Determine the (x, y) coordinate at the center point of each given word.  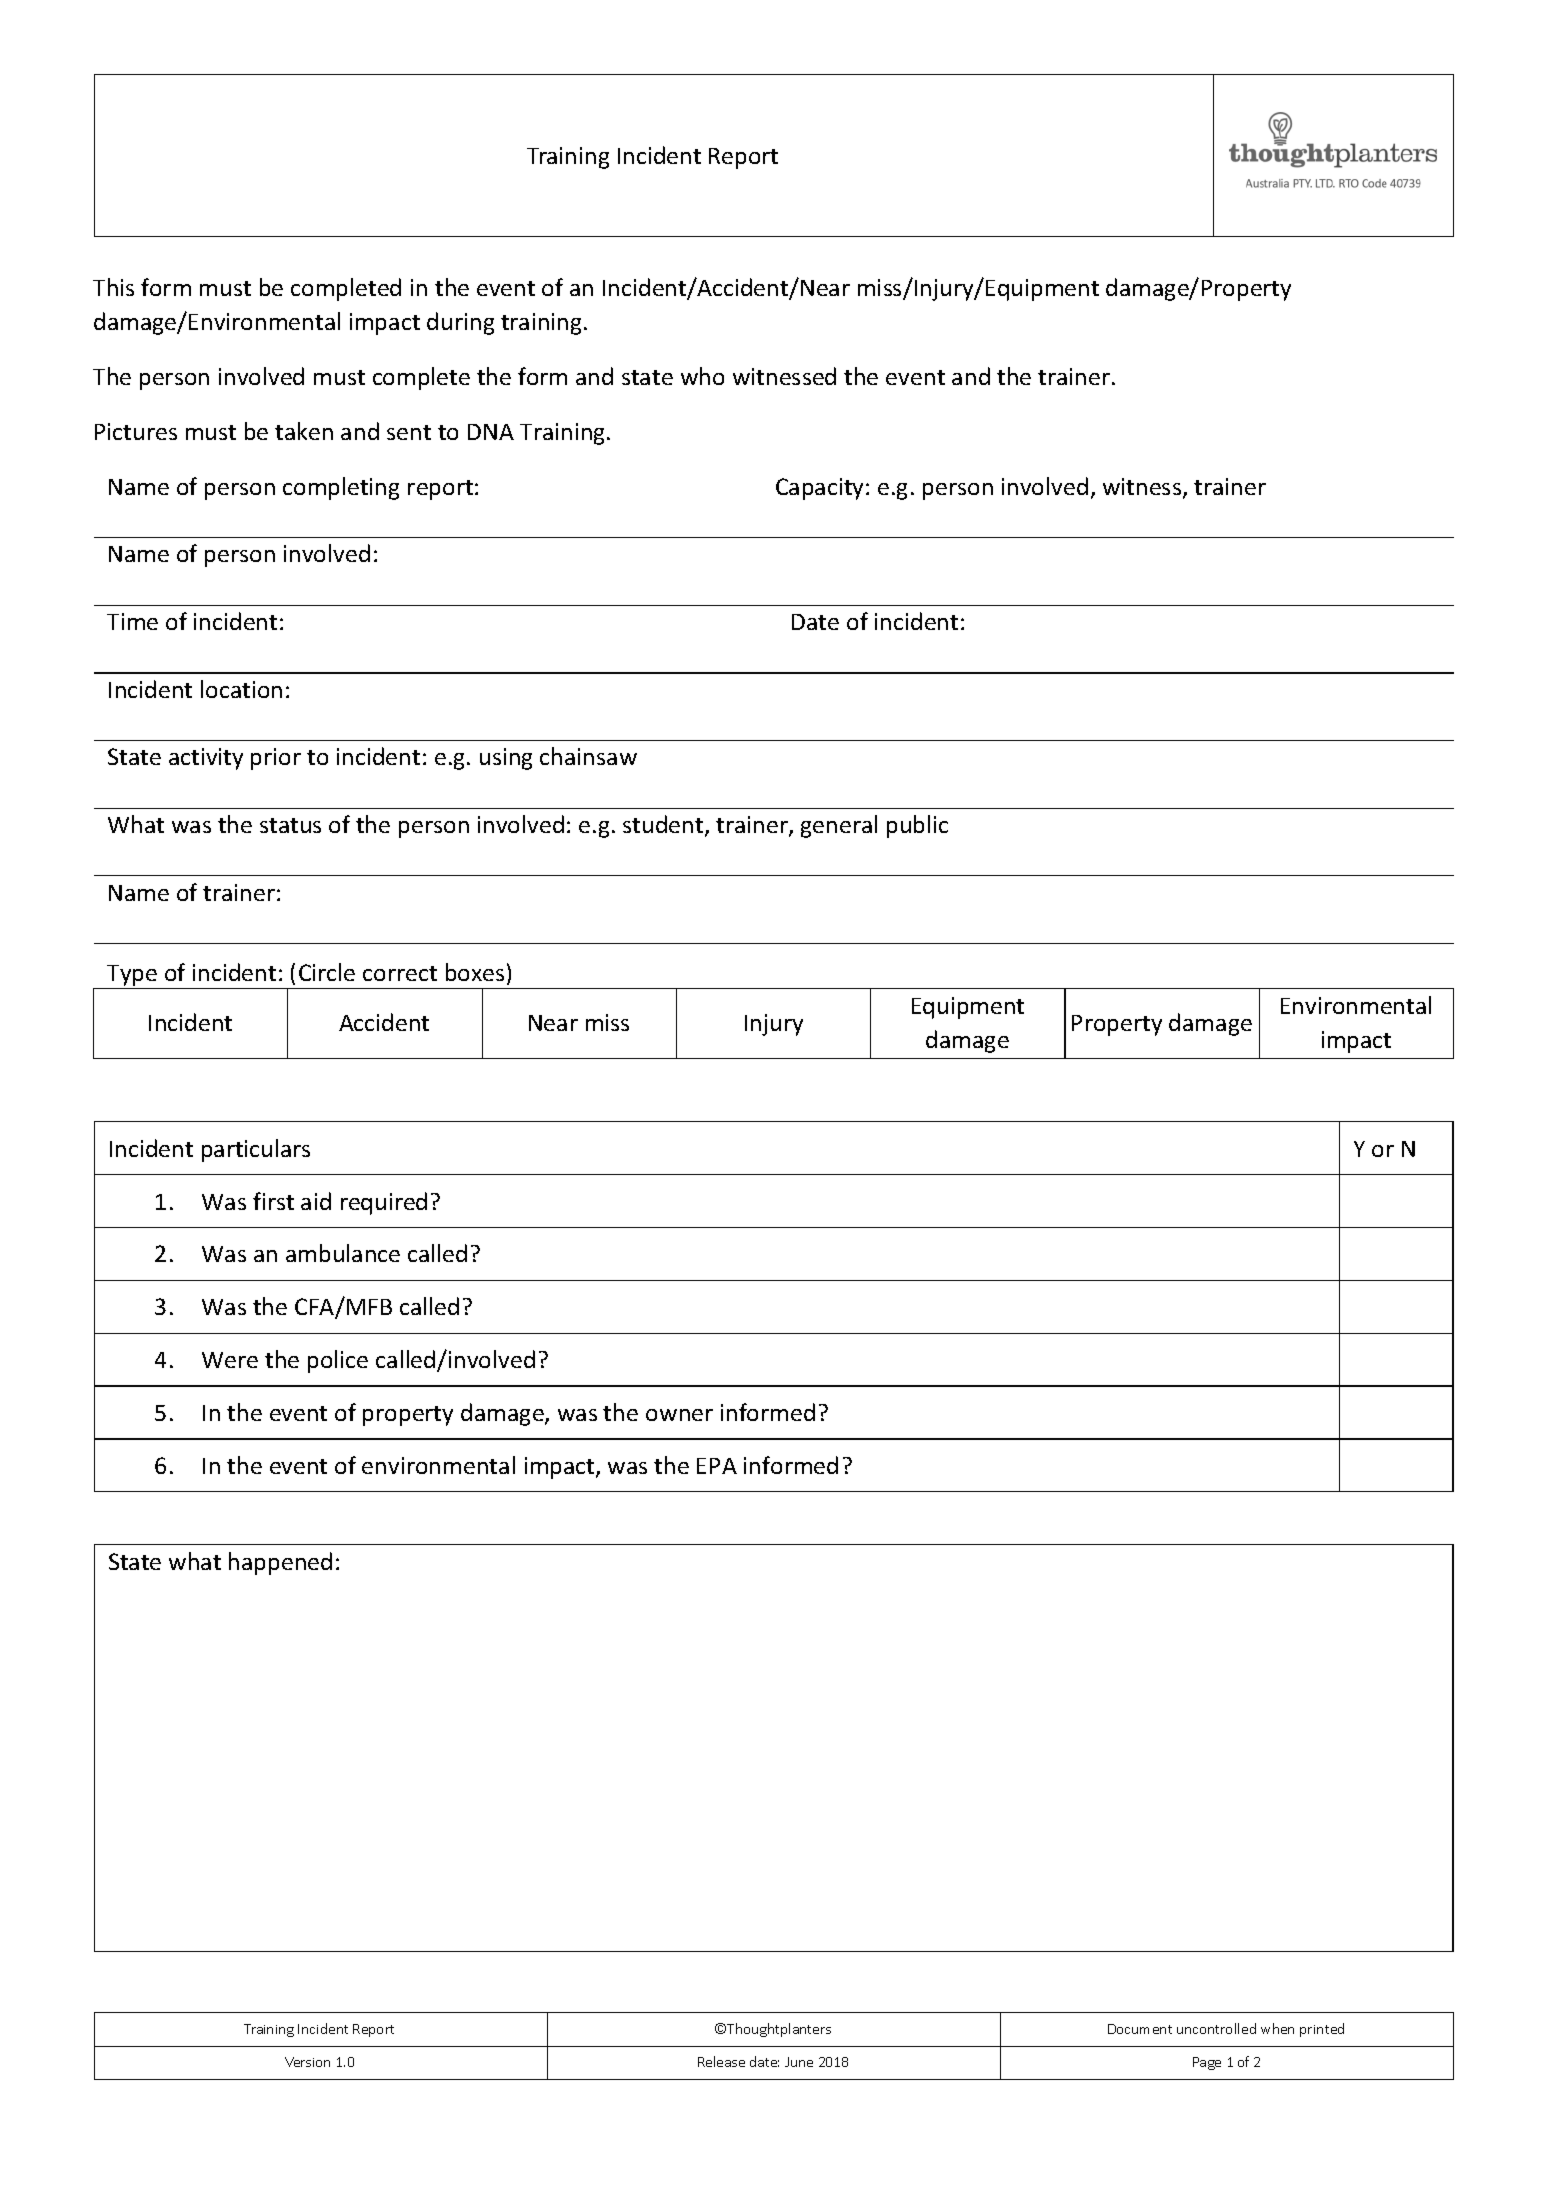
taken (304, 431)
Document (1140, 2029)
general (839, 826)
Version (307, 2062)
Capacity (821, 489)
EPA (717, 1466)
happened (280, 1563)
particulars (256, 1150)
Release (721, 2061)
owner (679, 1415)
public (917, 826)
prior (276, 759)
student (664, 825)
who (702, 376)
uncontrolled (1216, 2028)
